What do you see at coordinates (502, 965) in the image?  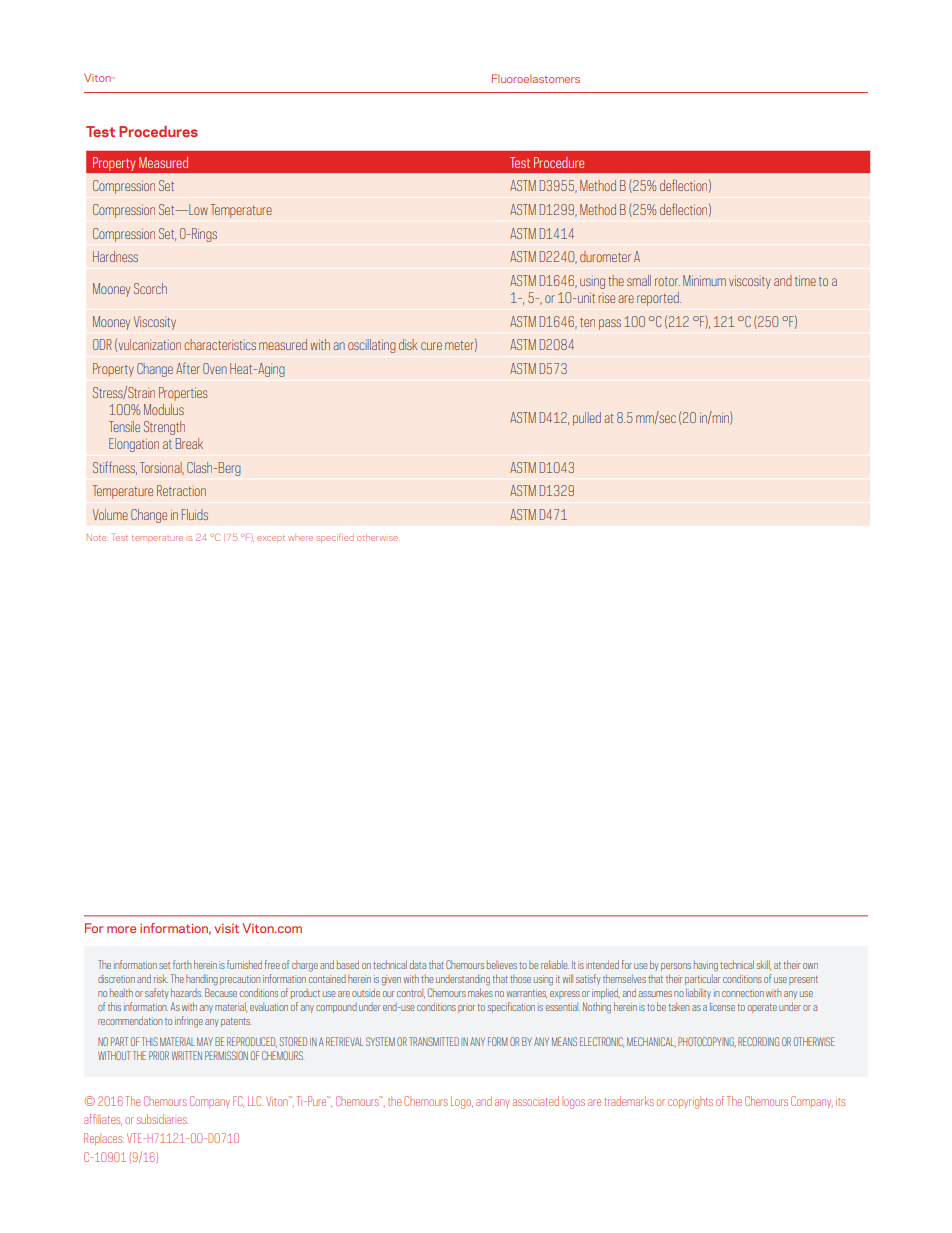 I see `believes` at bounding box center [502, 965].
